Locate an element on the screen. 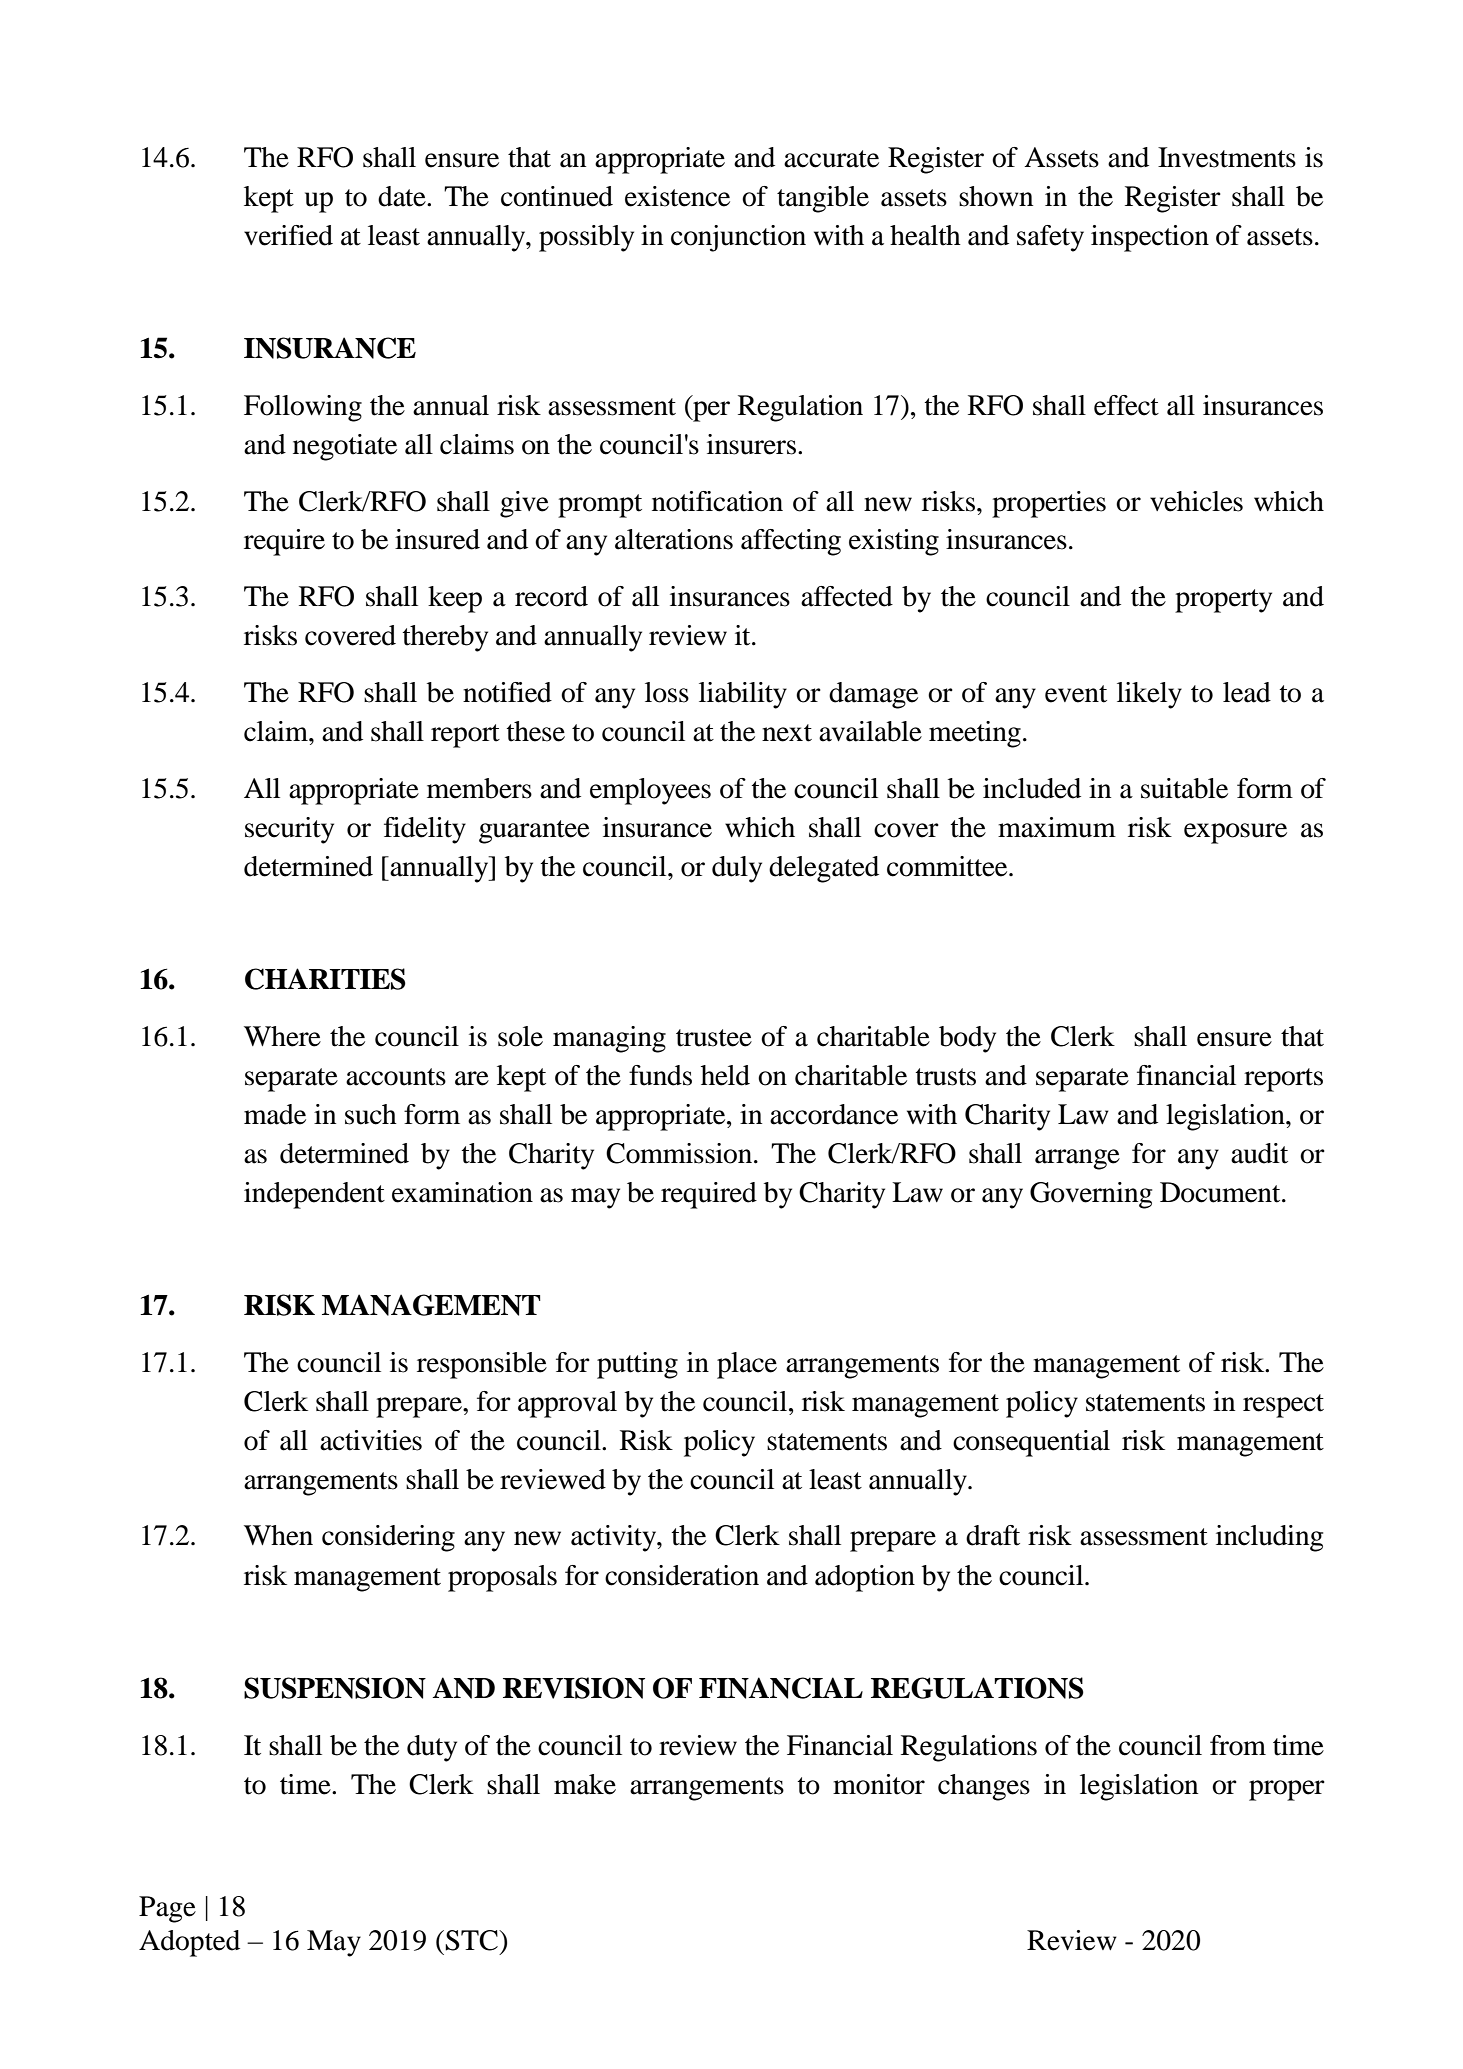 This screenshot has height=2069, width=1463. from is located at coordinates (1238, 1745).
